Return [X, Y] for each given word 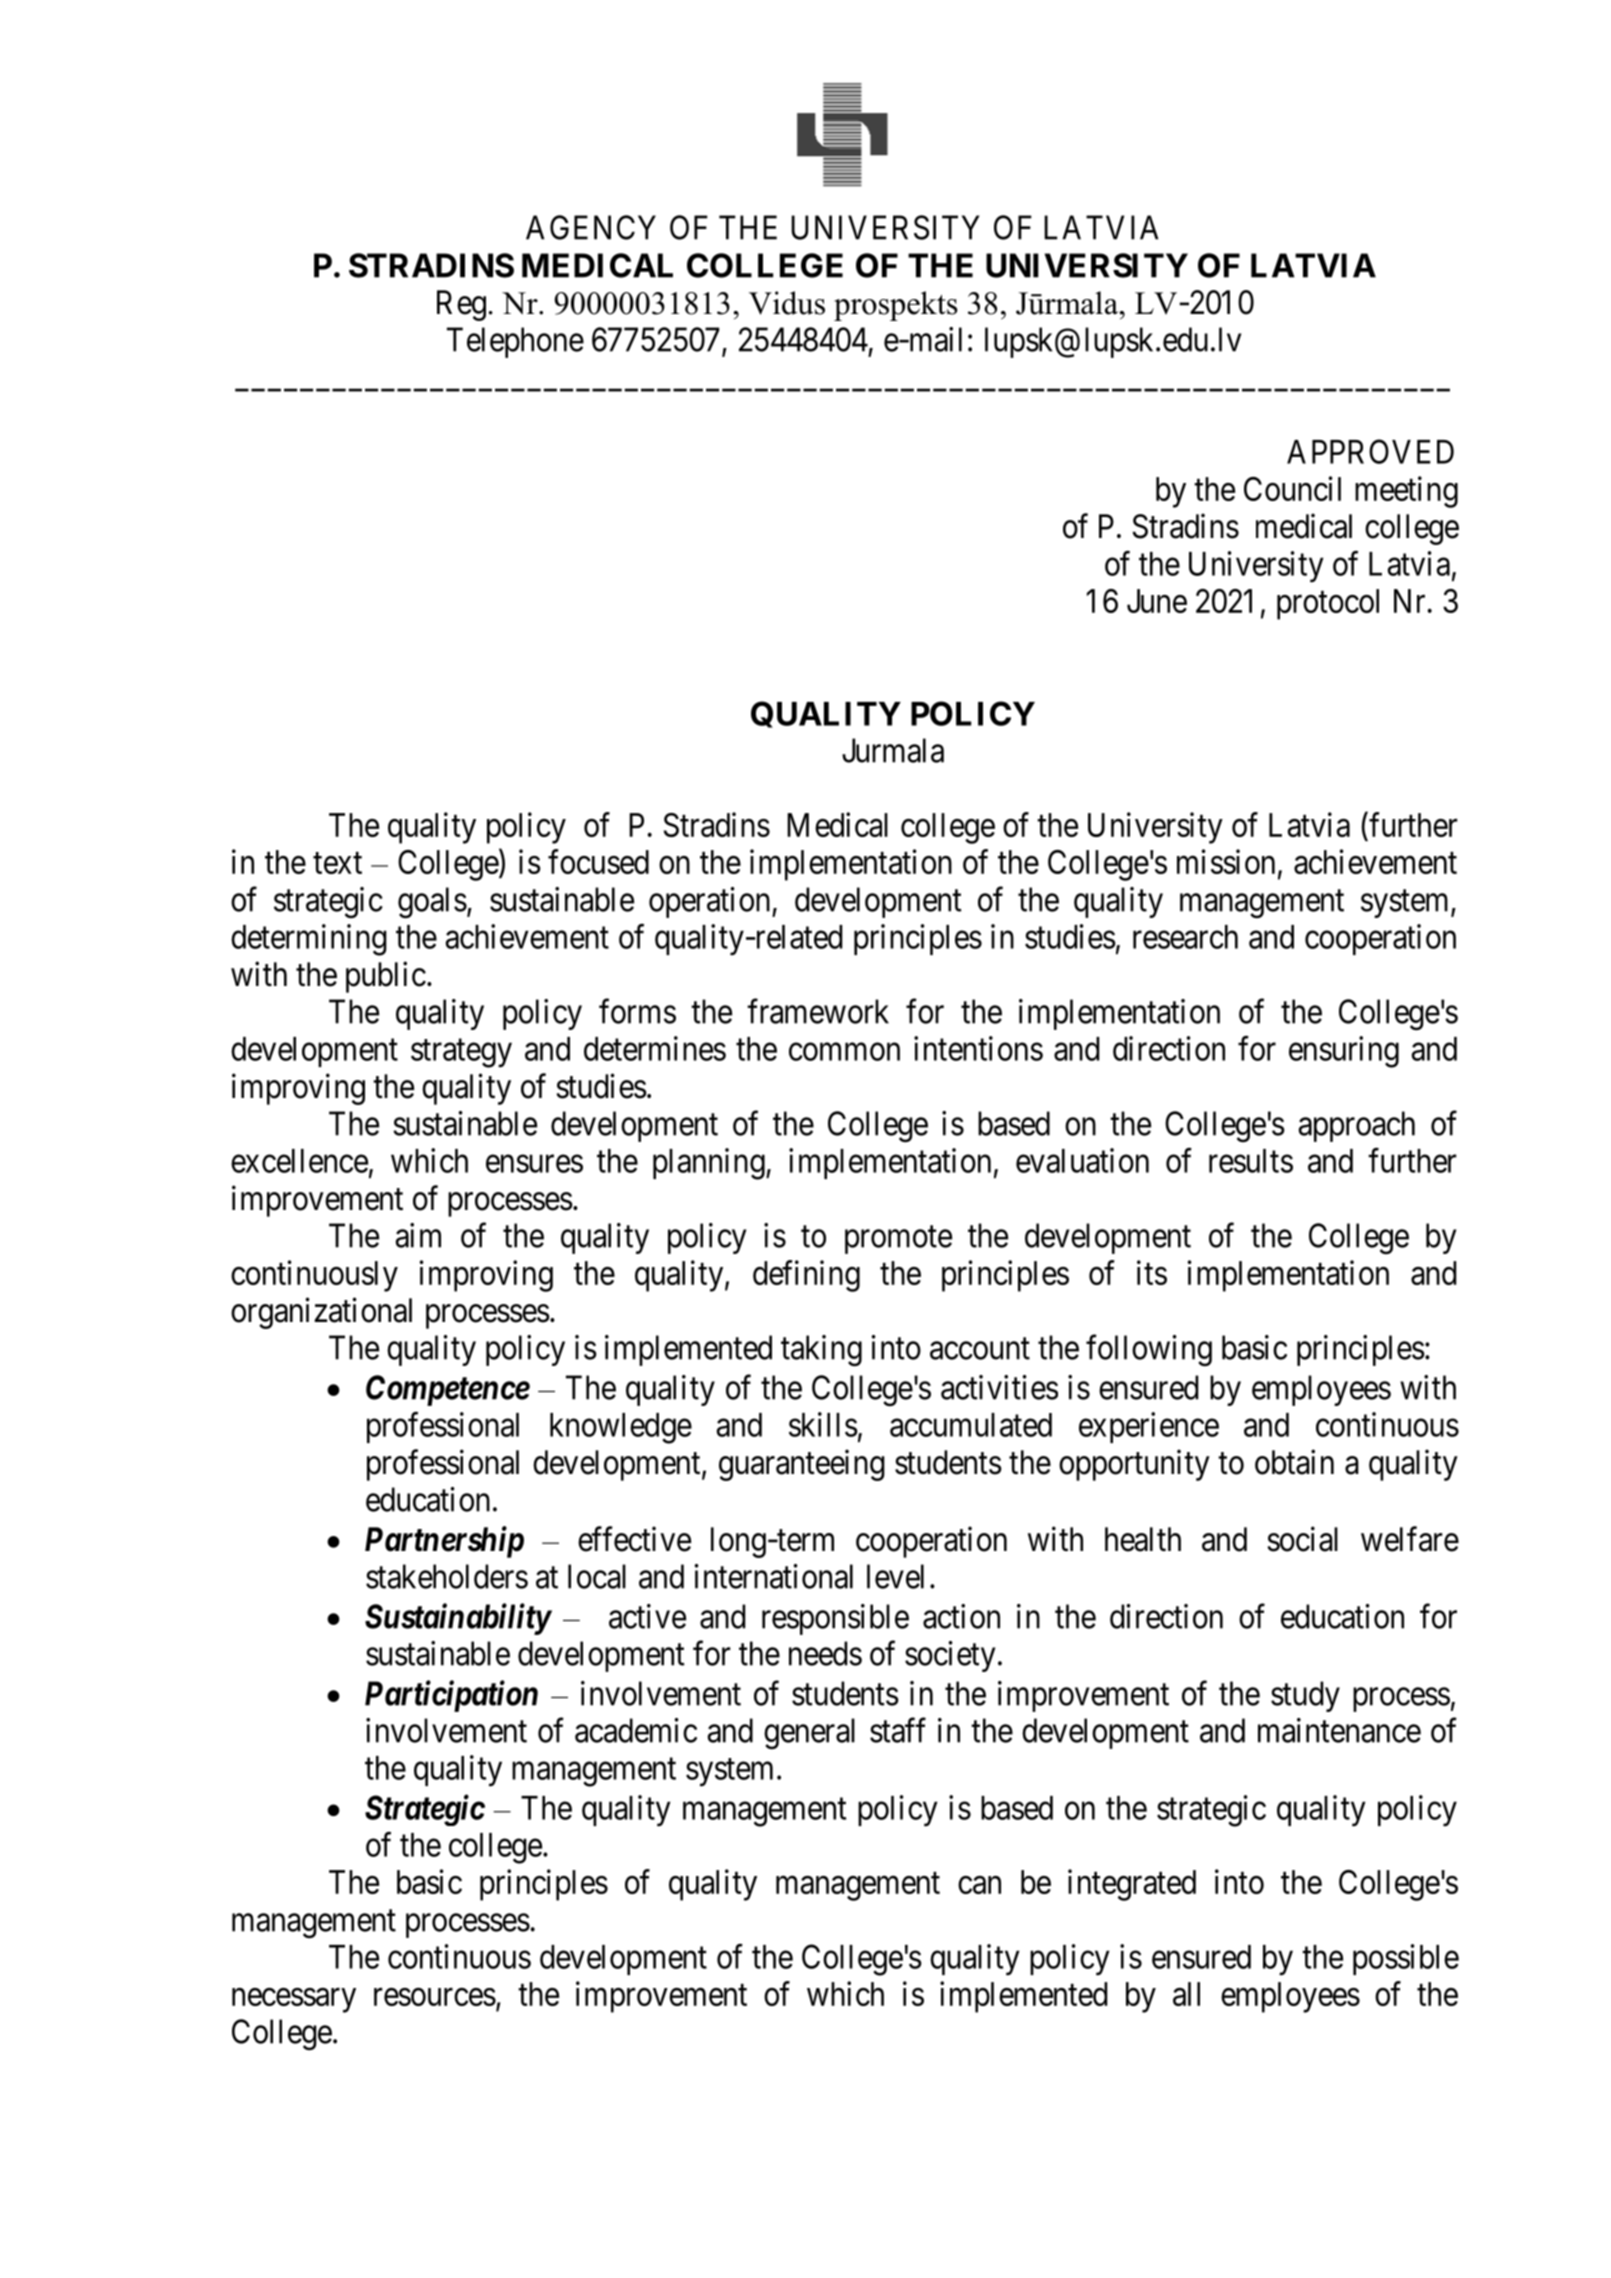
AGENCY [591, 227]
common [844, 1052]
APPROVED [1370, 451]
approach [1357, 1126]
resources [435, 1997]
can [979, 1885]
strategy [461, 1053]
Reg [461, 305]
